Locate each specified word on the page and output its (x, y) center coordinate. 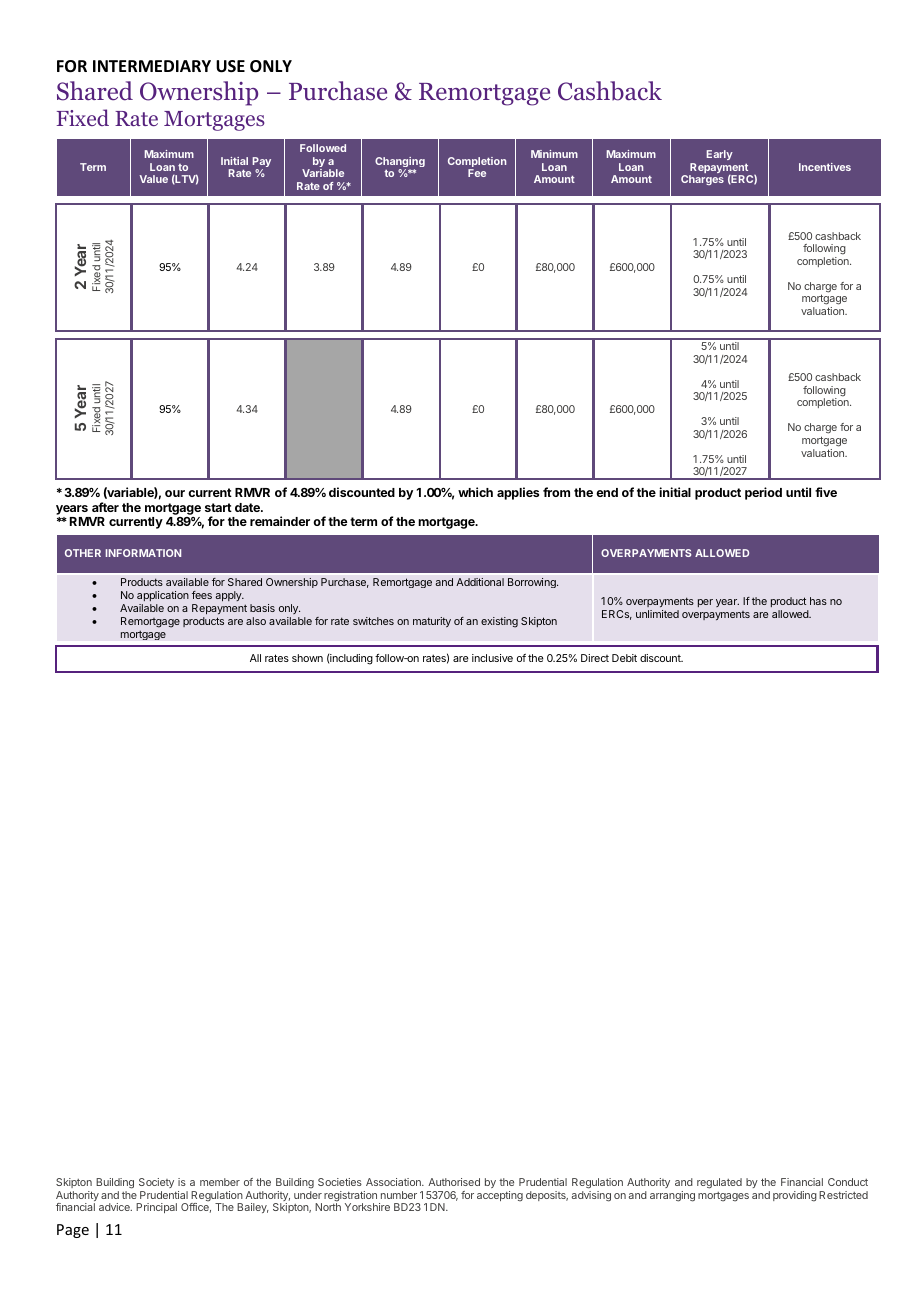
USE (230, 66)
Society (156, 1185)
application (163, 596)
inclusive (492, 658)
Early (720, 155)
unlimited (657, 614)
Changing (400, 163)
